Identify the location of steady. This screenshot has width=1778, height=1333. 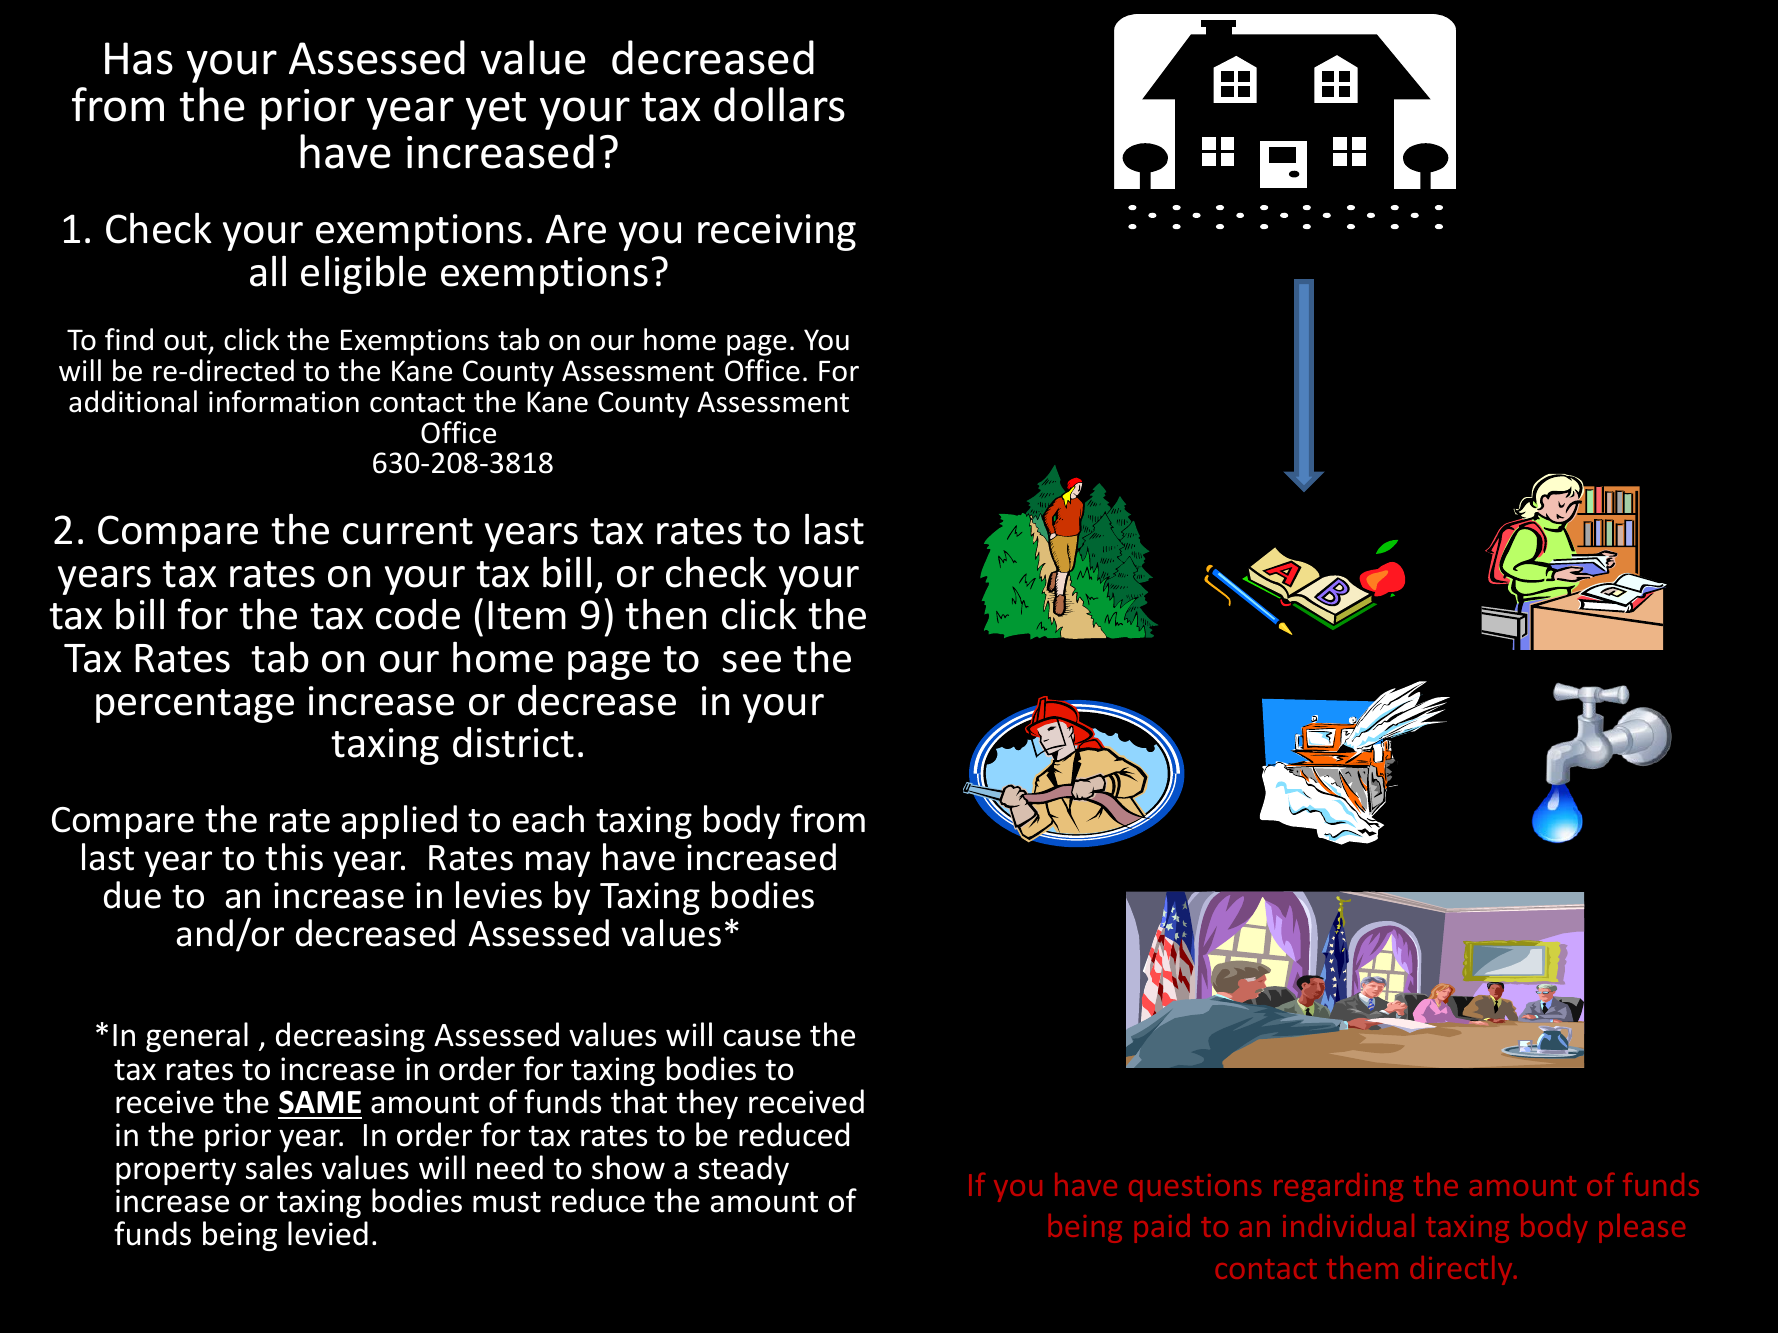
(743, 1170).
